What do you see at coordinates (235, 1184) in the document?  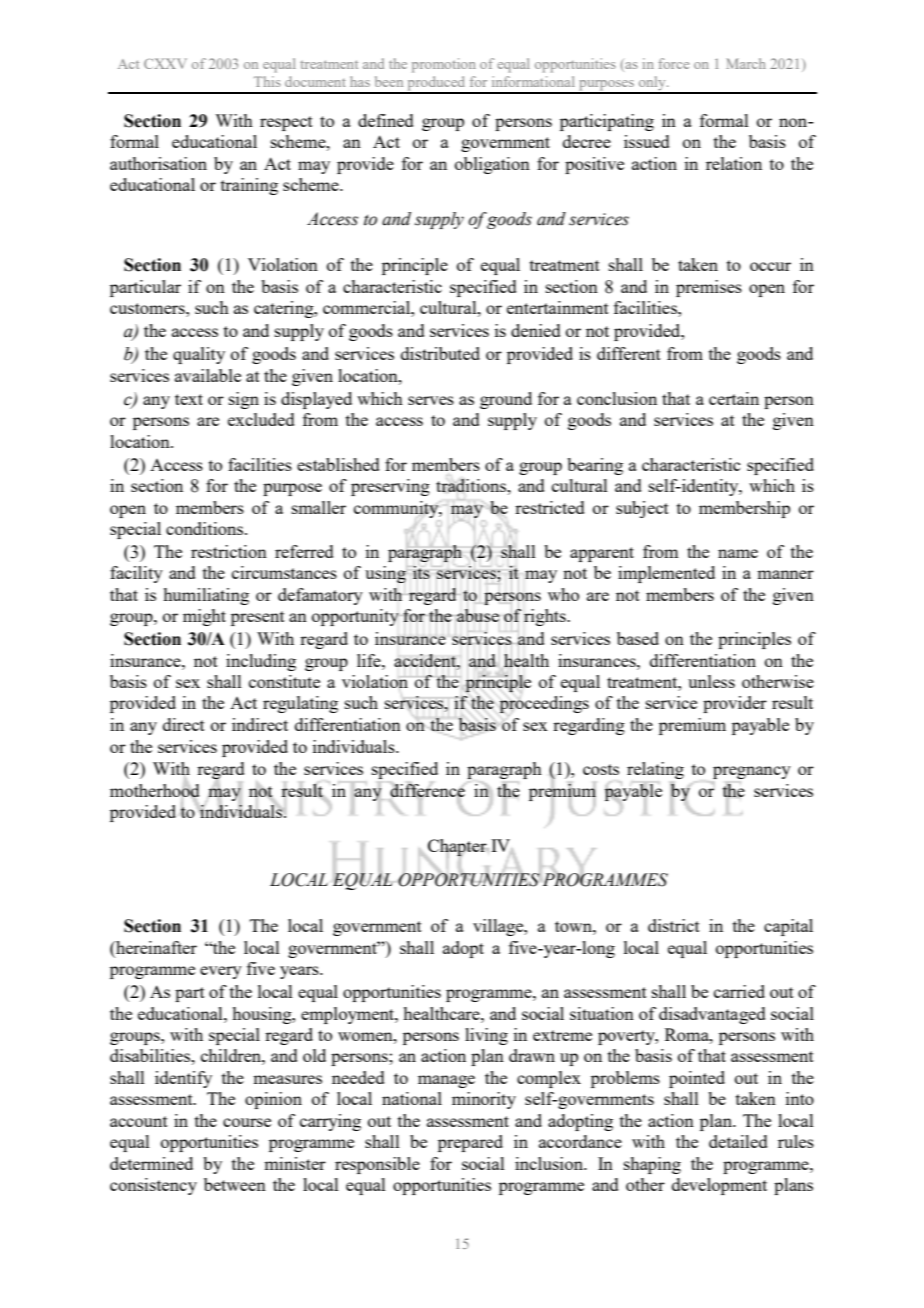 I see `between` at bounding box center [235, 1184].
